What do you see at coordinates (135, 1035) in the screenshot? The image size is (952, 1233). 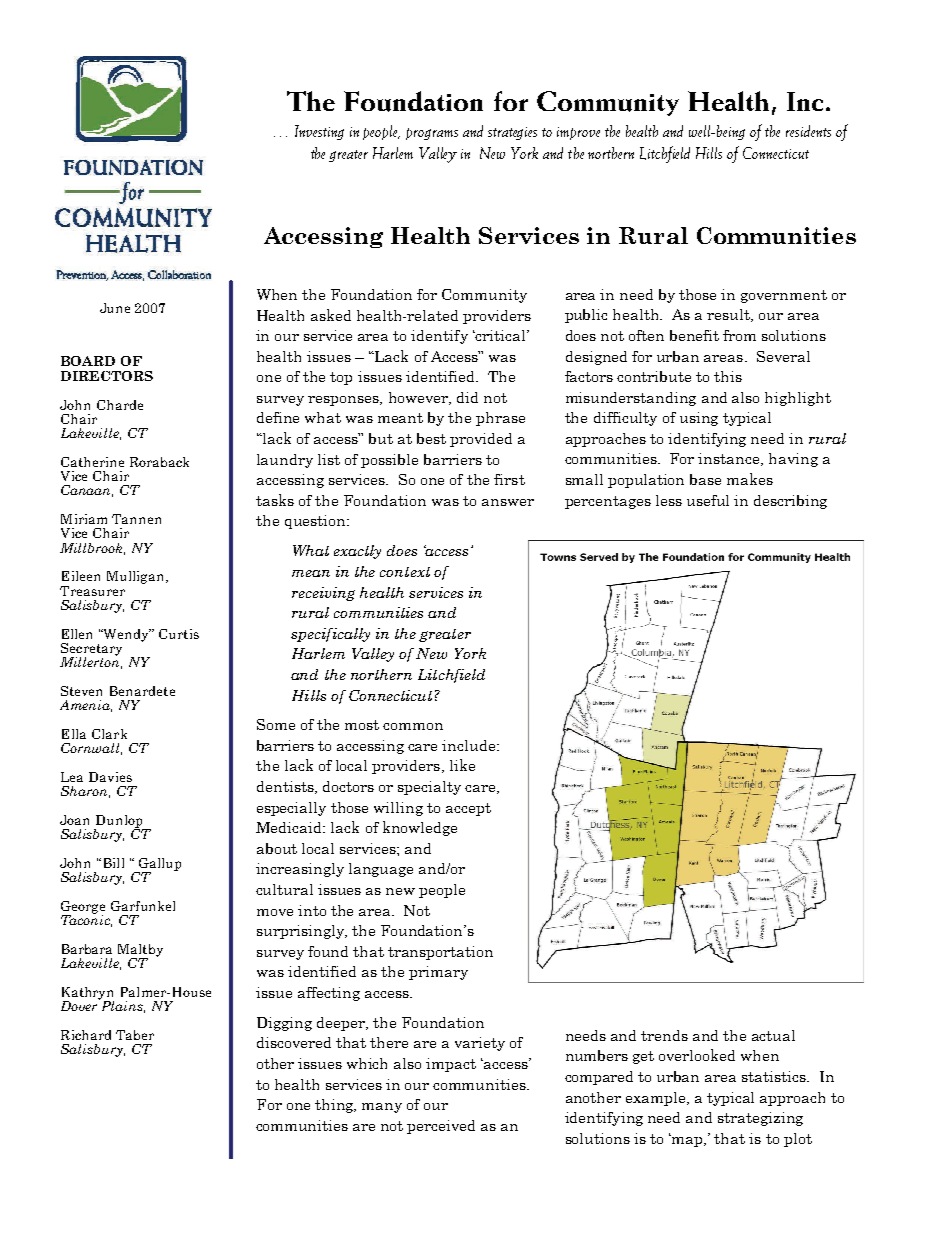 I see `Taber` at bounding box center [135, 1035].
